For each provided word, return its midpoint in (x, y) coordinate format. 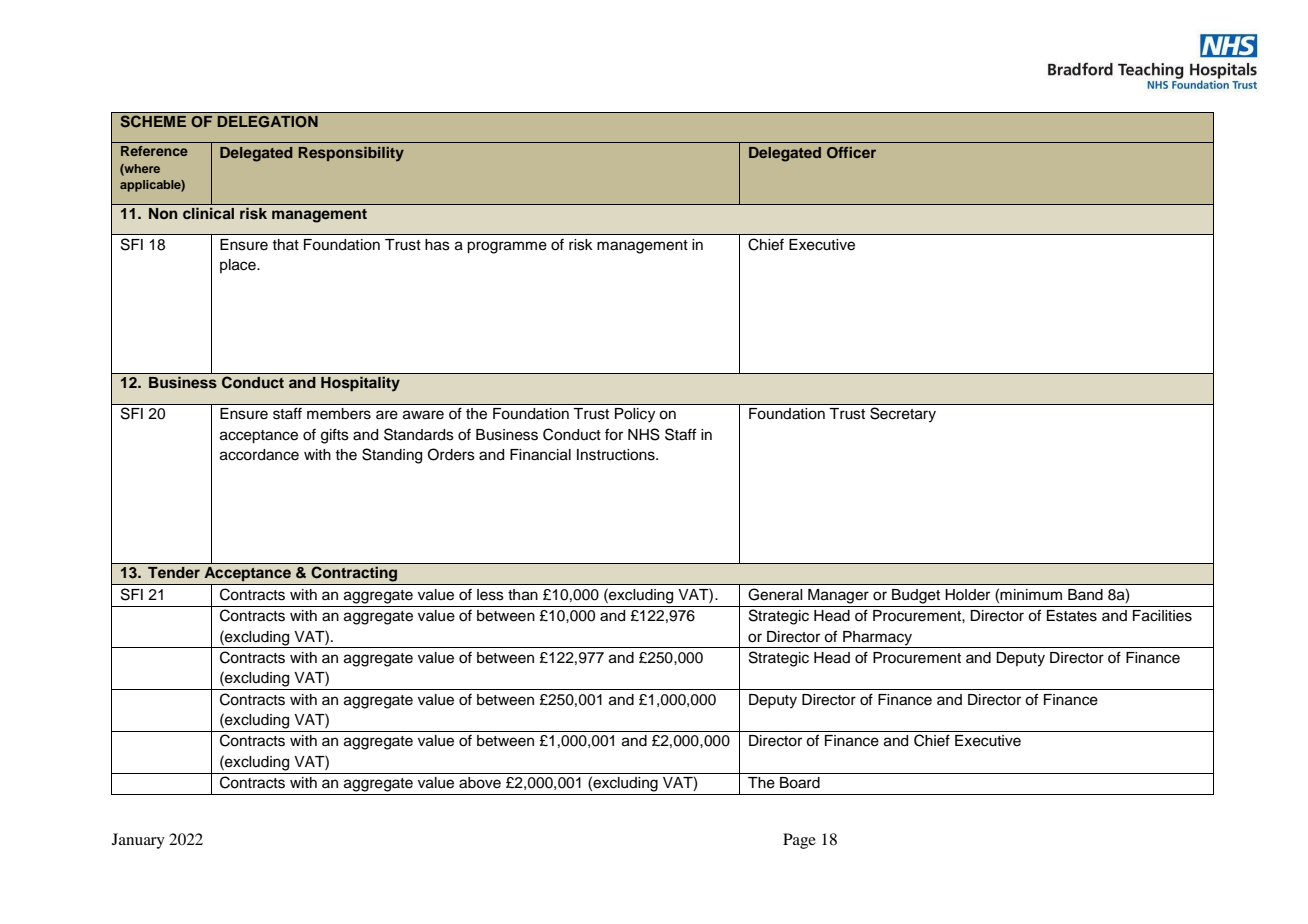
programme (507, 247)
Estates (1072, 616)
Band (1085, 595)
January (138, 841)
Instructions (617, 455)
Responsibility (351, 154)
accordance (259, 455)
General (775, 594)
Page (799, 841)
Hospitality (360, 384)
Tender (174, 572)
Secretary (903, 414)
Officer (851, 153)
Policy (635, 415)
